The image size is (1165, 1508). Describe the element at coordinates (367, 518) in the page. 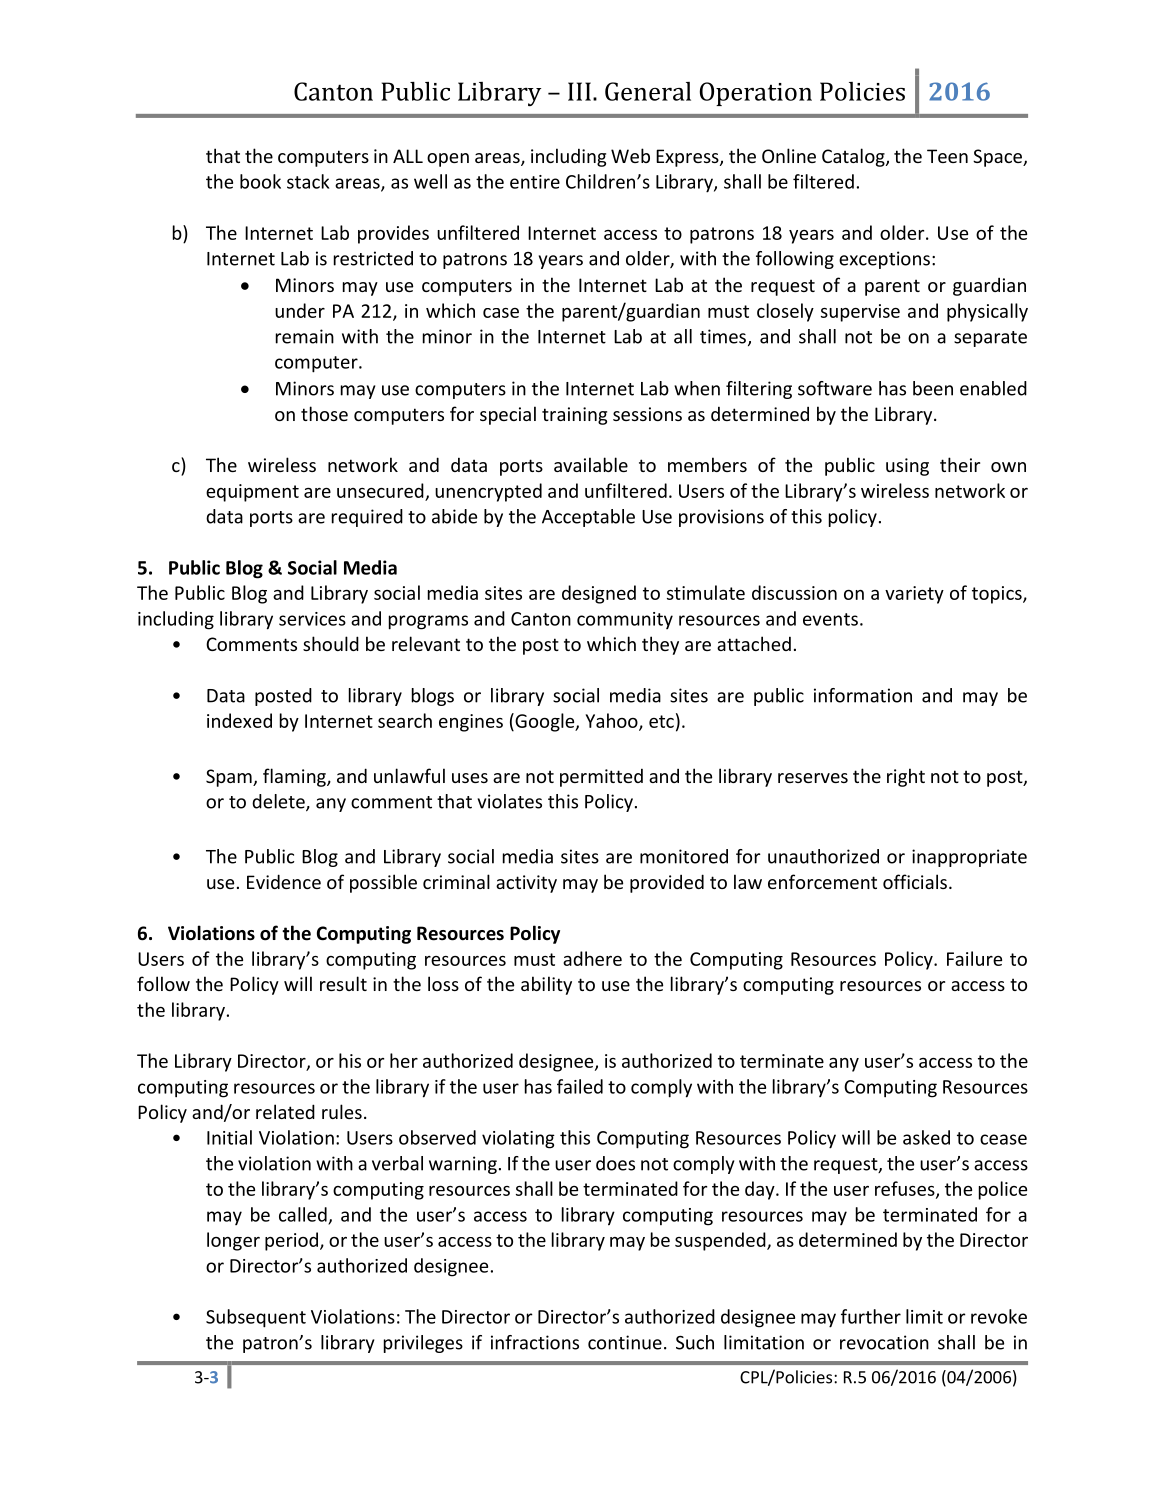

I see `required` at that location.
